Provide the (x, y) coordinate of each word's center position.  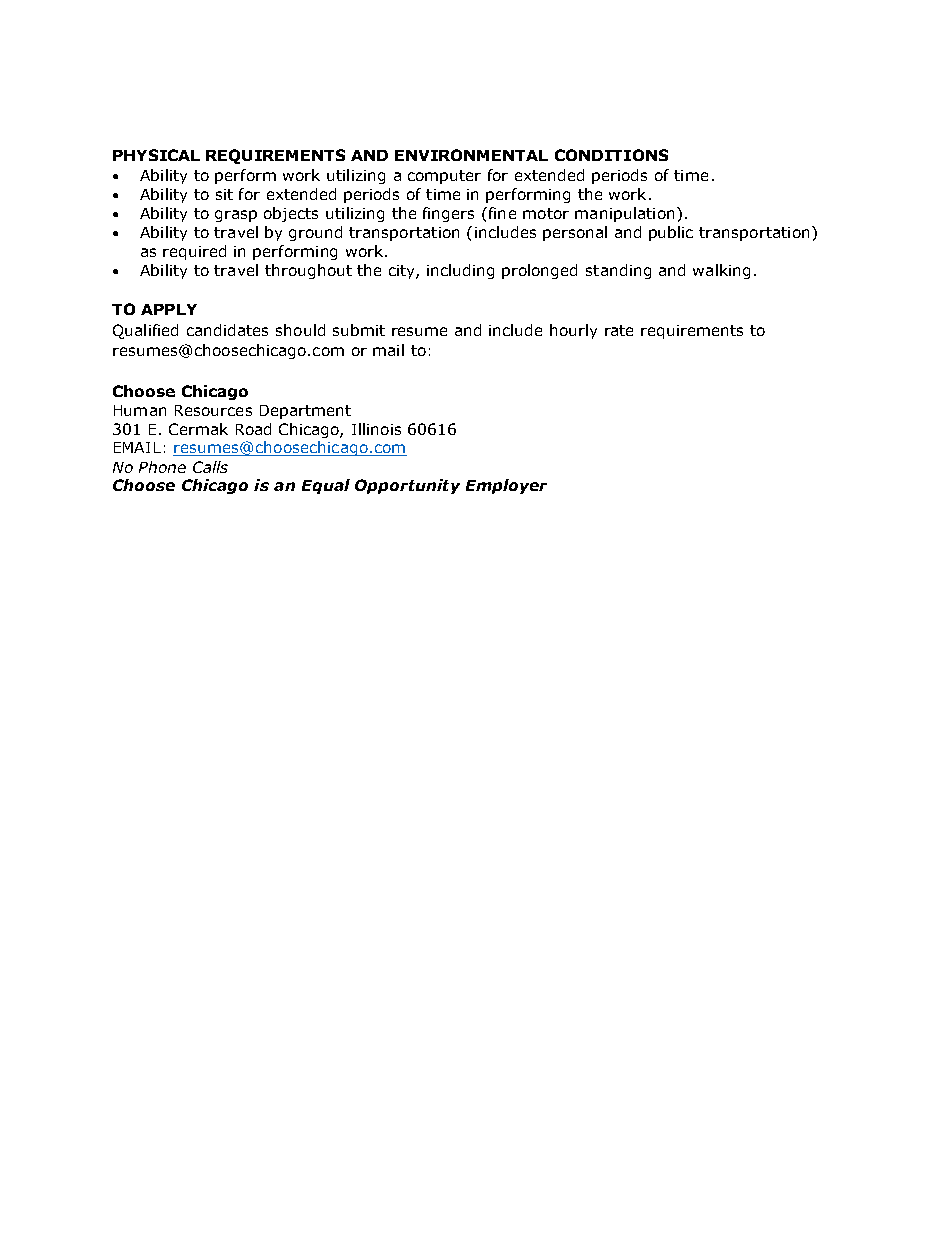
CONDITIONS (611, 155)
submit (359, 330)
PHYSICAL (156, 155)
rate (619, 330)
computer (444, 177)
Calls (210, 467)
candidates (227, 330)
